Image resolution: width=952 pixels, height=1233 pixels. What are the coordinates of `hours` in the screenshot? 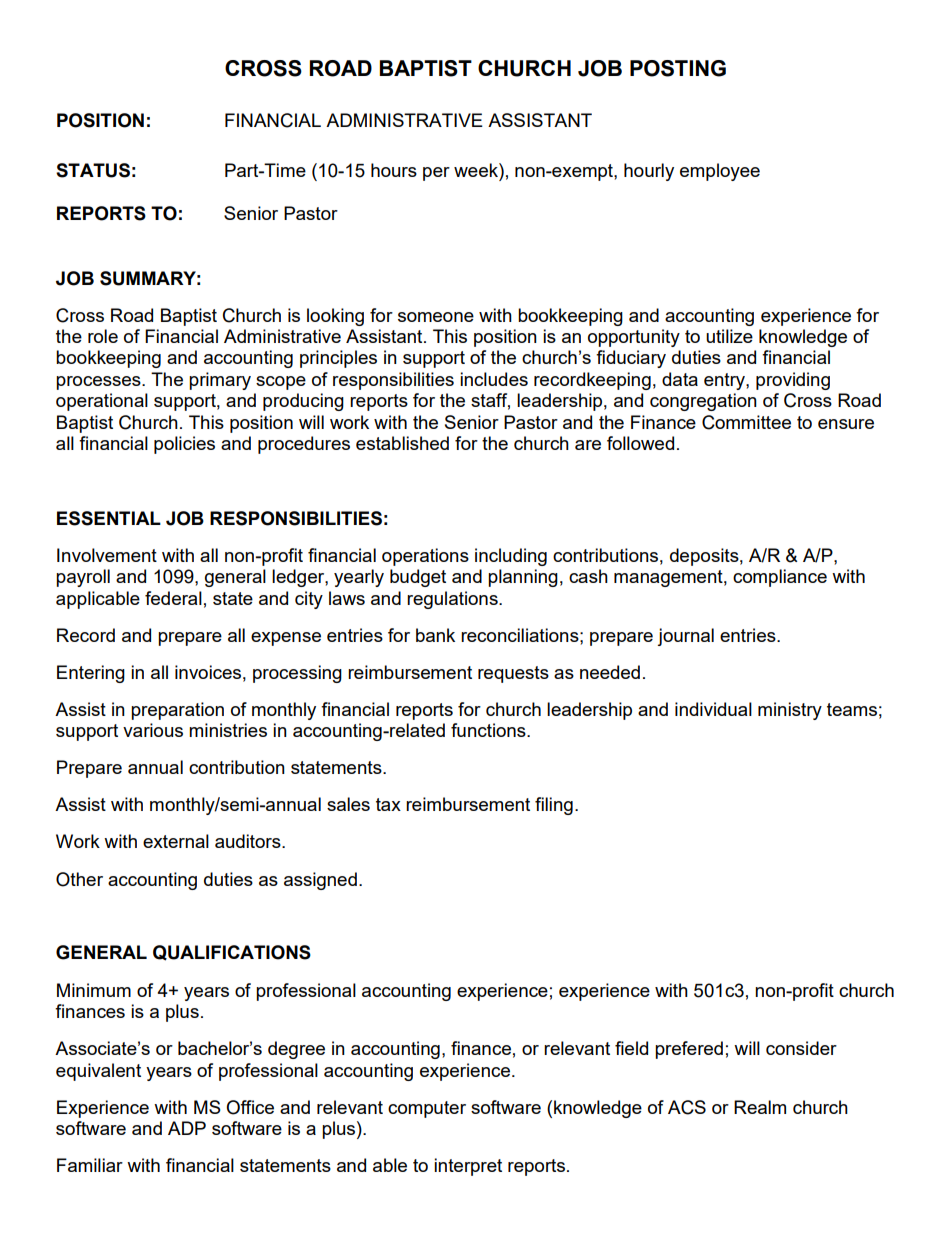 It's located at (394, 170).
